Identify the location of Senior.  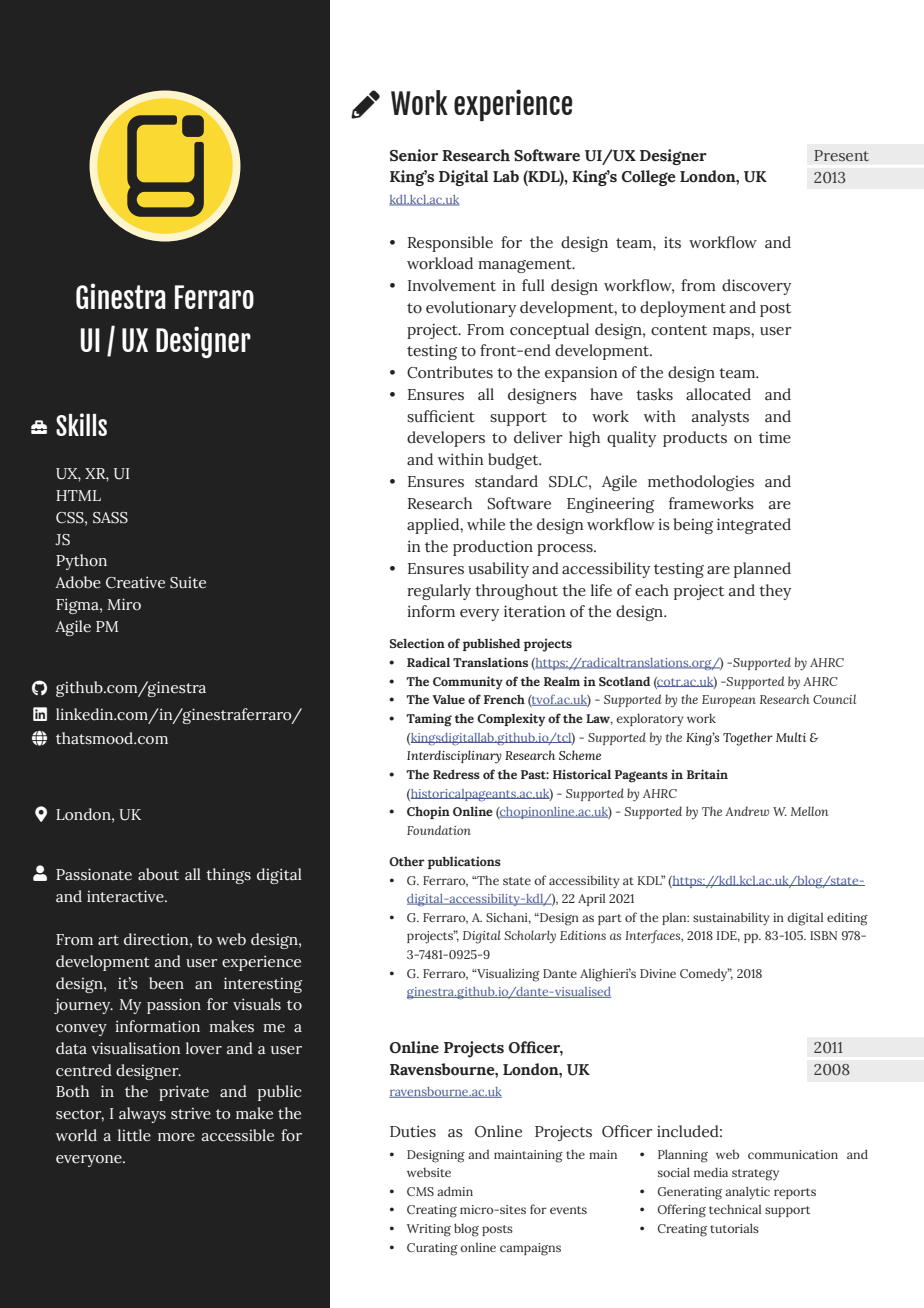
(414, 155).
